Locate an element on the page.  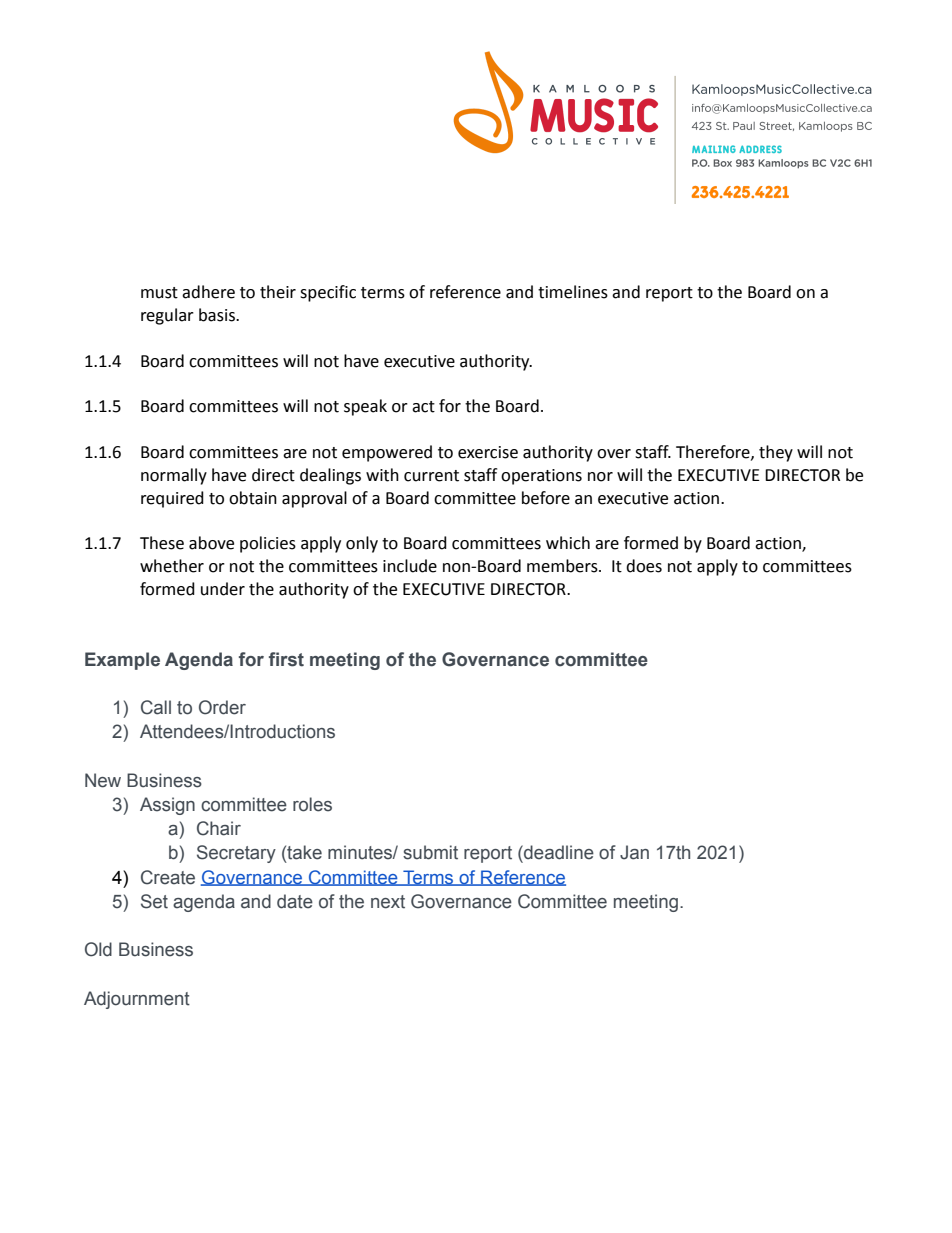
Example is located at coordinates (122, 661).
